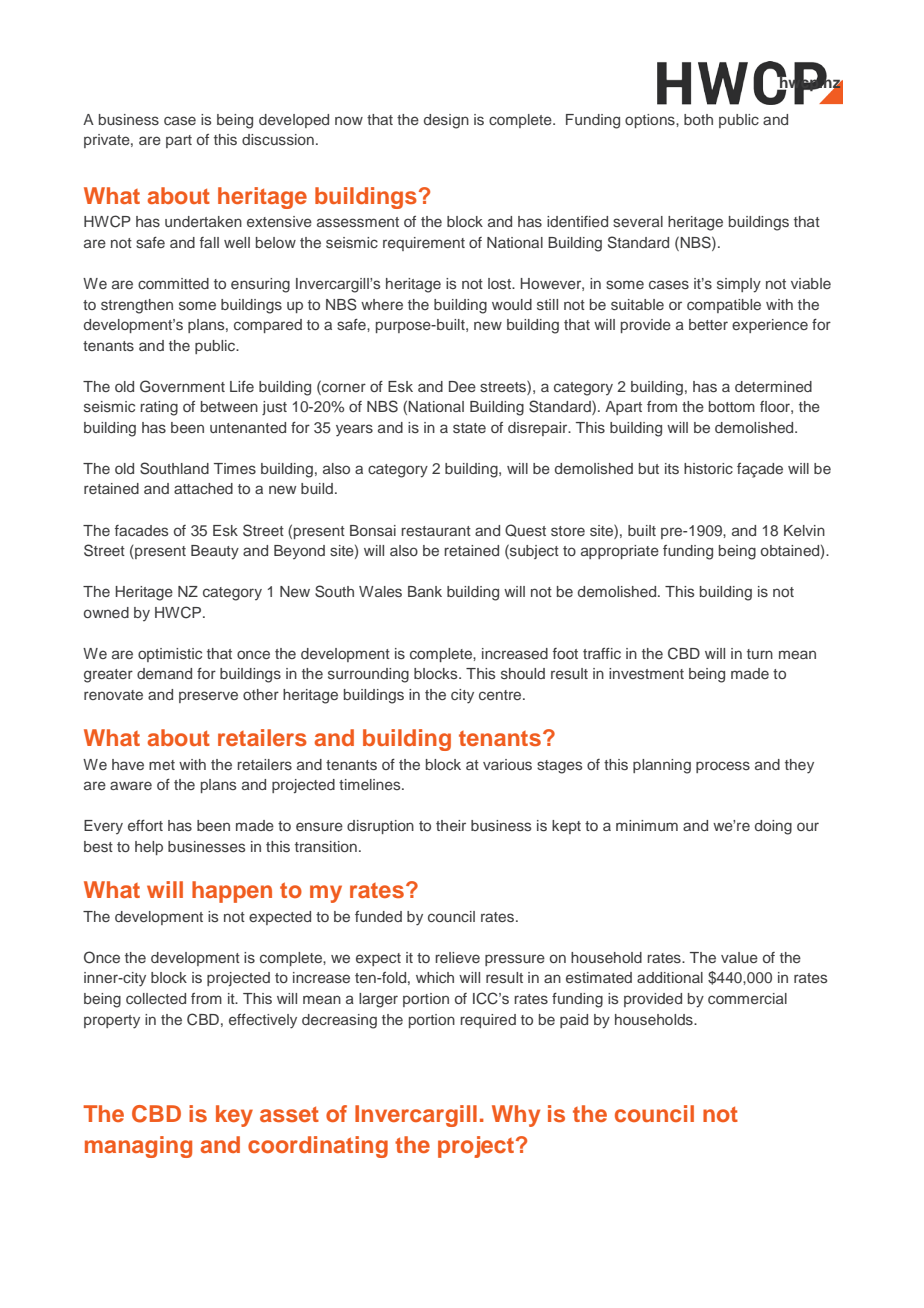 Image resolution: width=924 pixels, height=1308 pixels. I want to click on commercial, so click(747, 998).
